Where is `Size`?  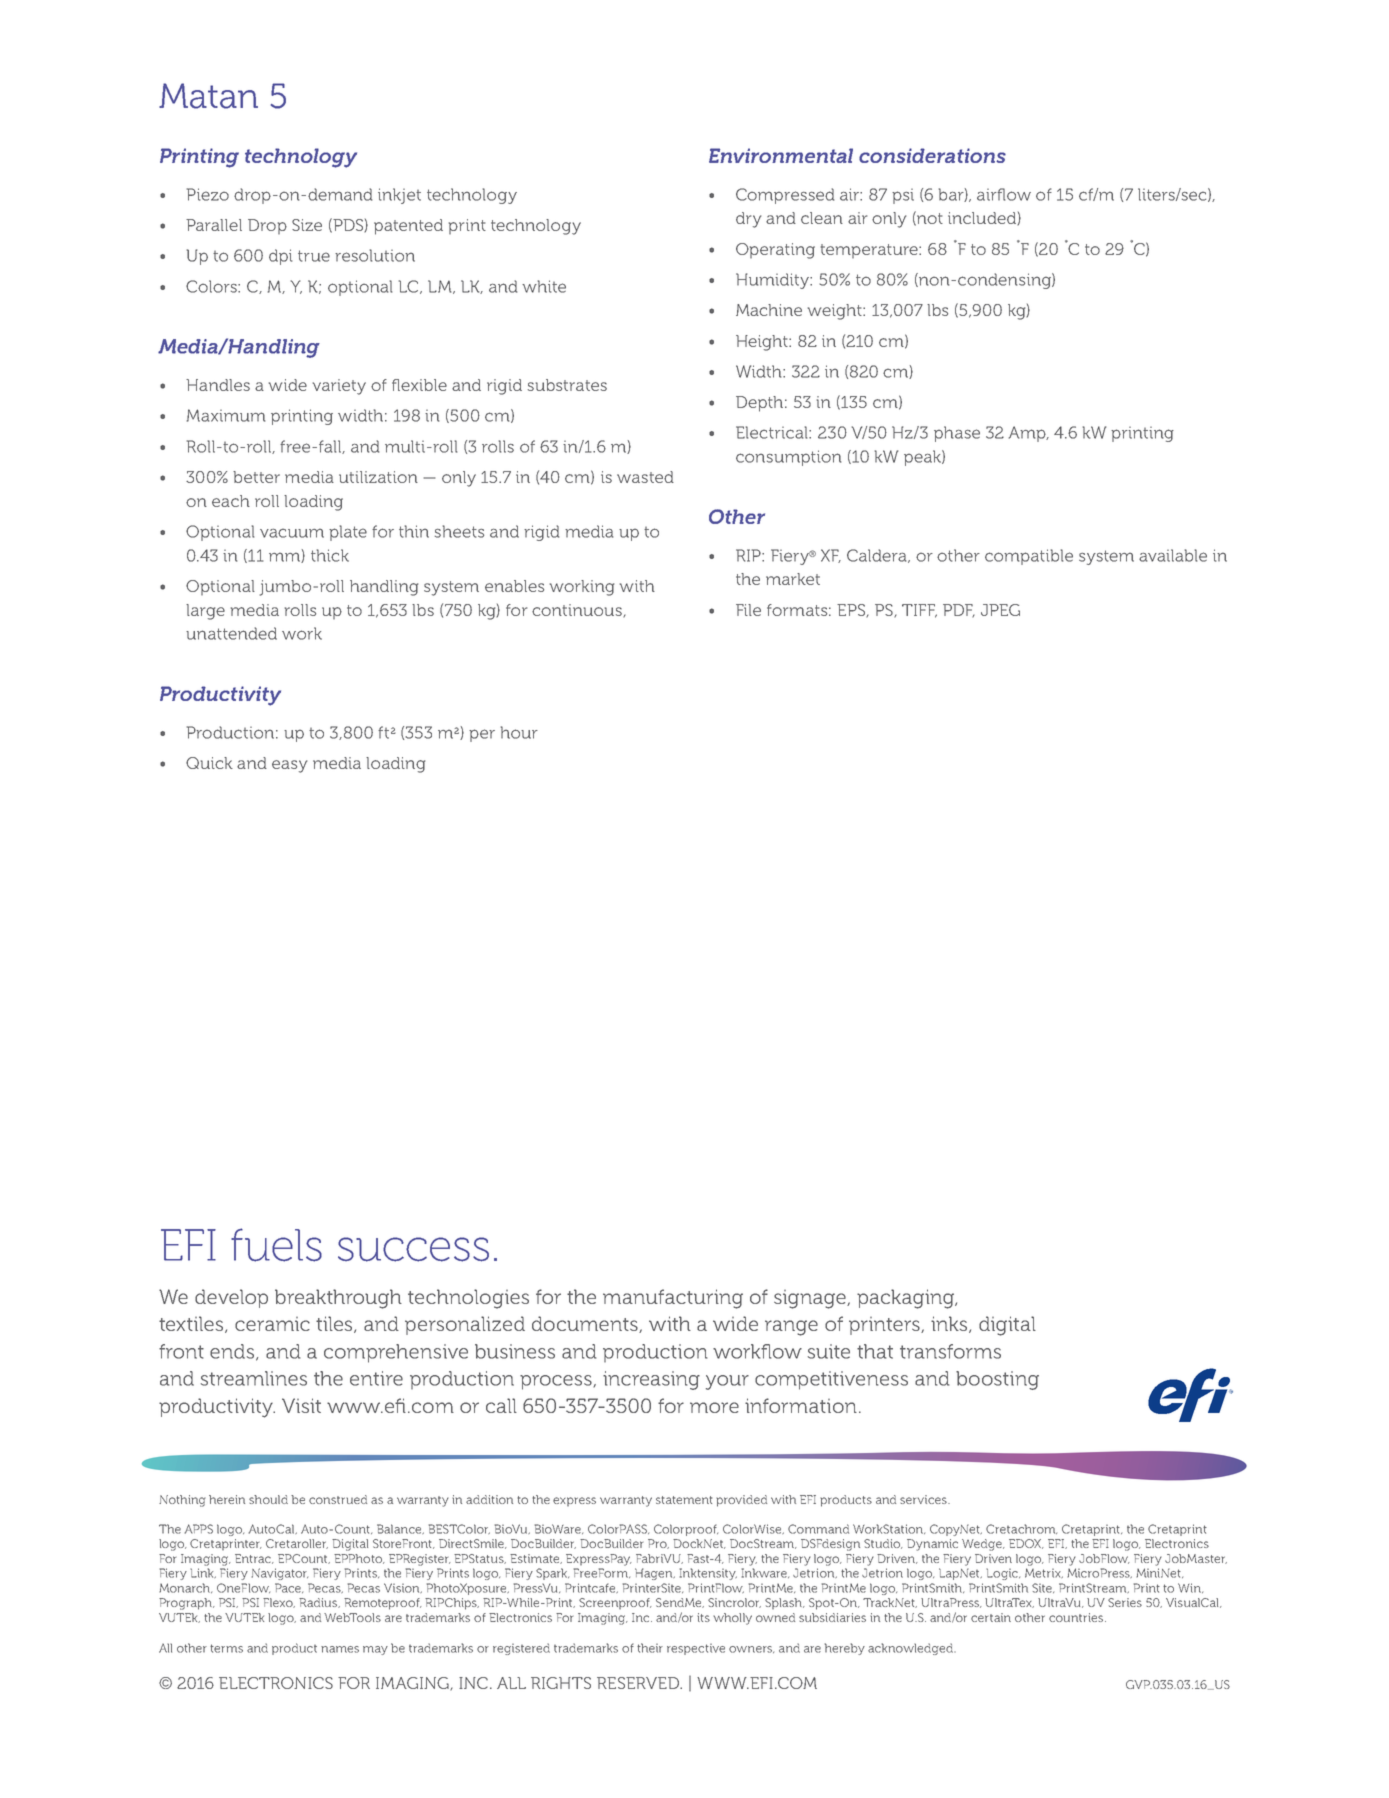 Size is located at coordinates (307, 225).
